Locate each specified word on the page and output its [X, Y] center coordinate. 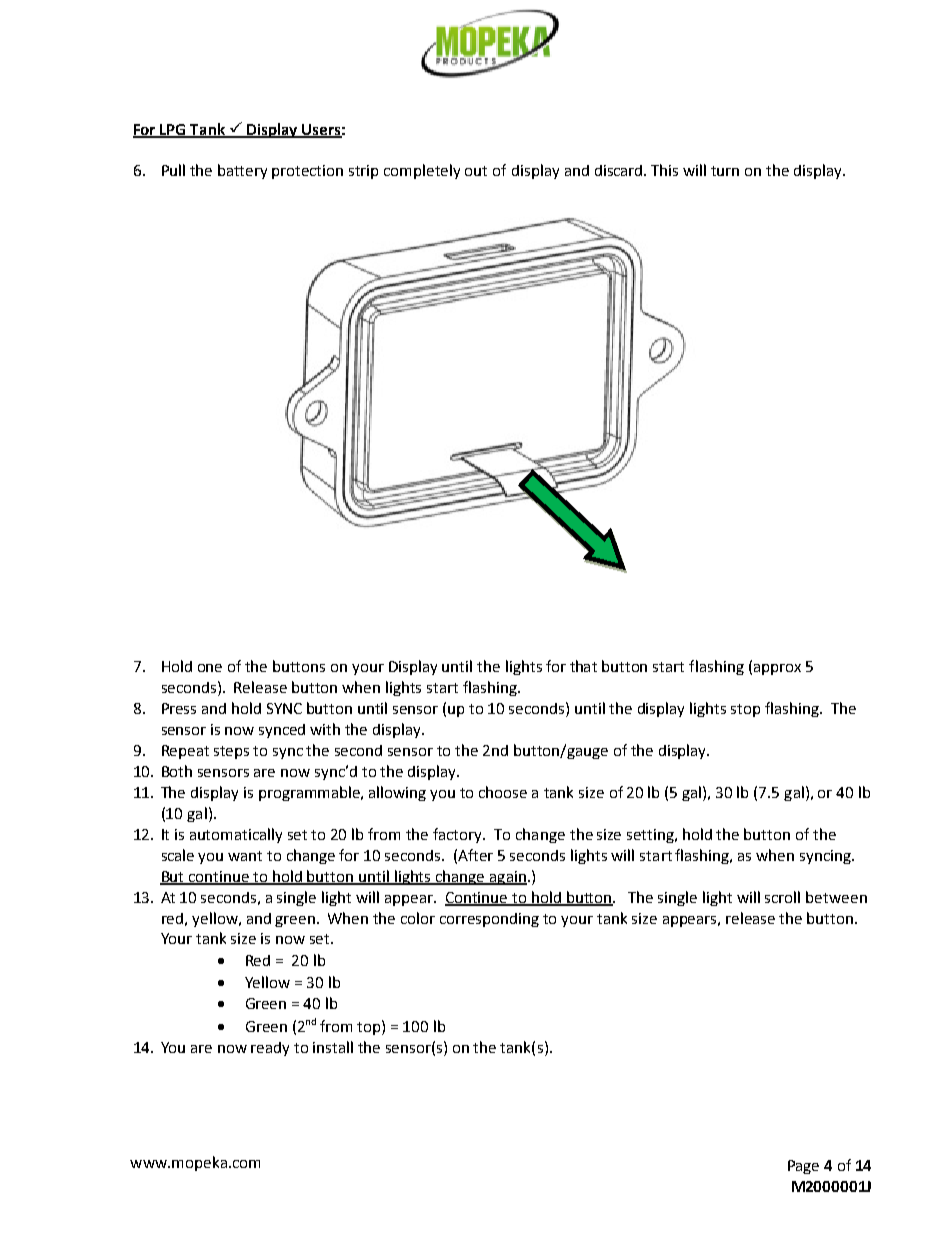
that [583, 666]
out [476, 171]
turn [725, 171]
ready [270, 1049]
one [210, 668]
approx [776, 669]
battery [242, 171]
